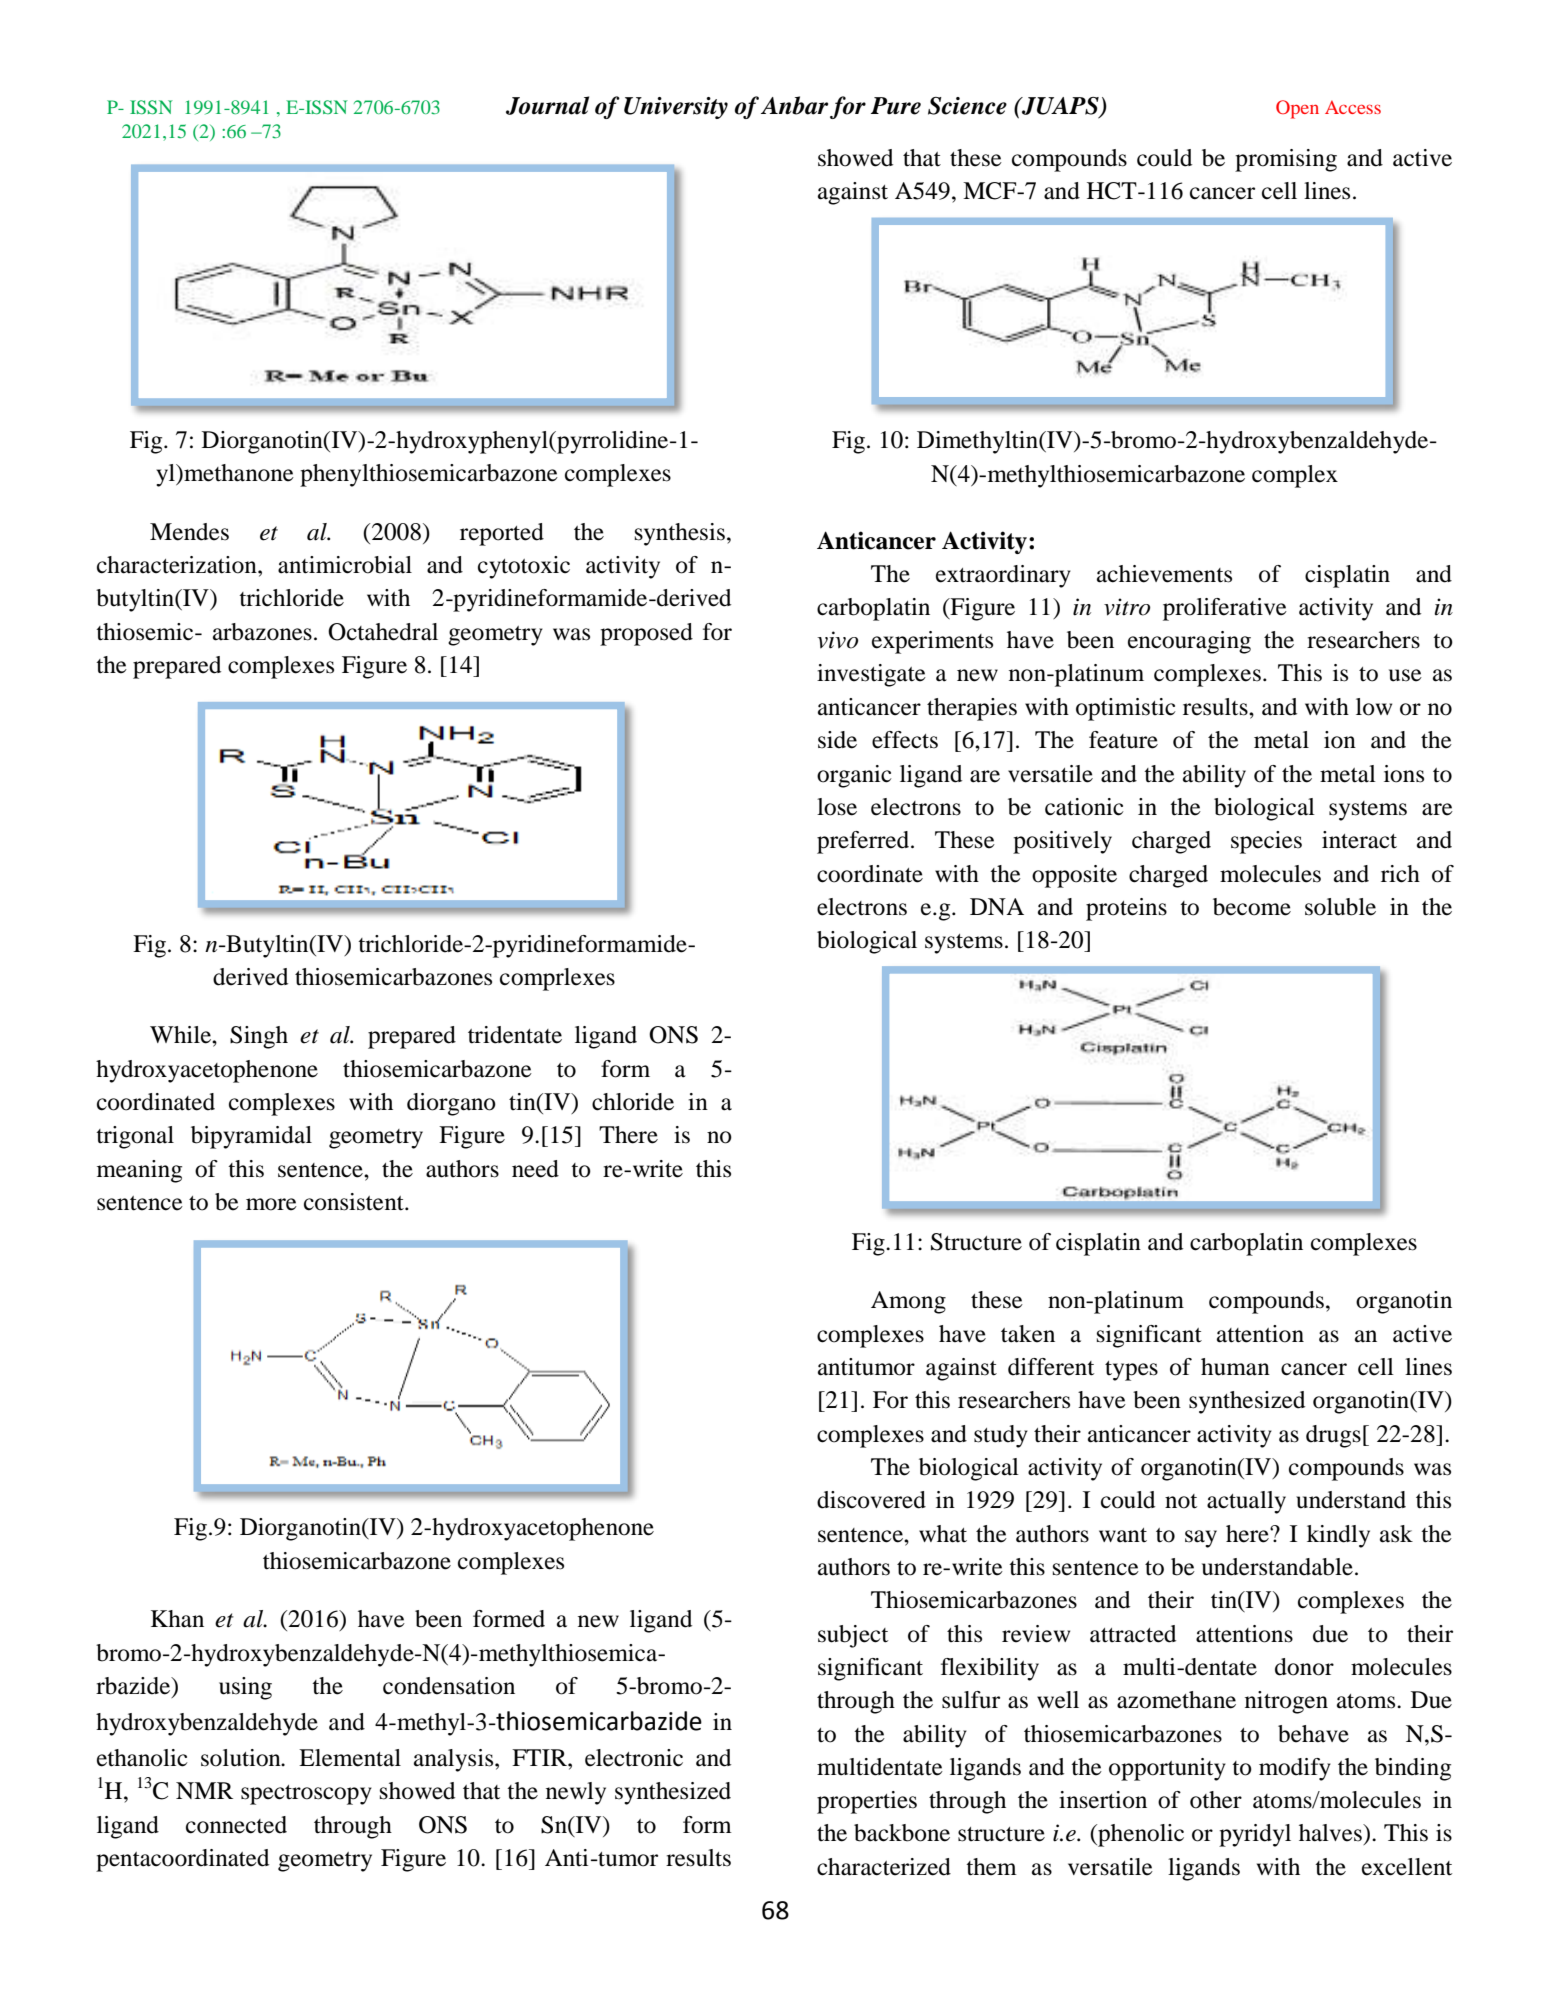 This screenshot has height=1995, width=1542. I want to click on Journal, so click(547, 105).
